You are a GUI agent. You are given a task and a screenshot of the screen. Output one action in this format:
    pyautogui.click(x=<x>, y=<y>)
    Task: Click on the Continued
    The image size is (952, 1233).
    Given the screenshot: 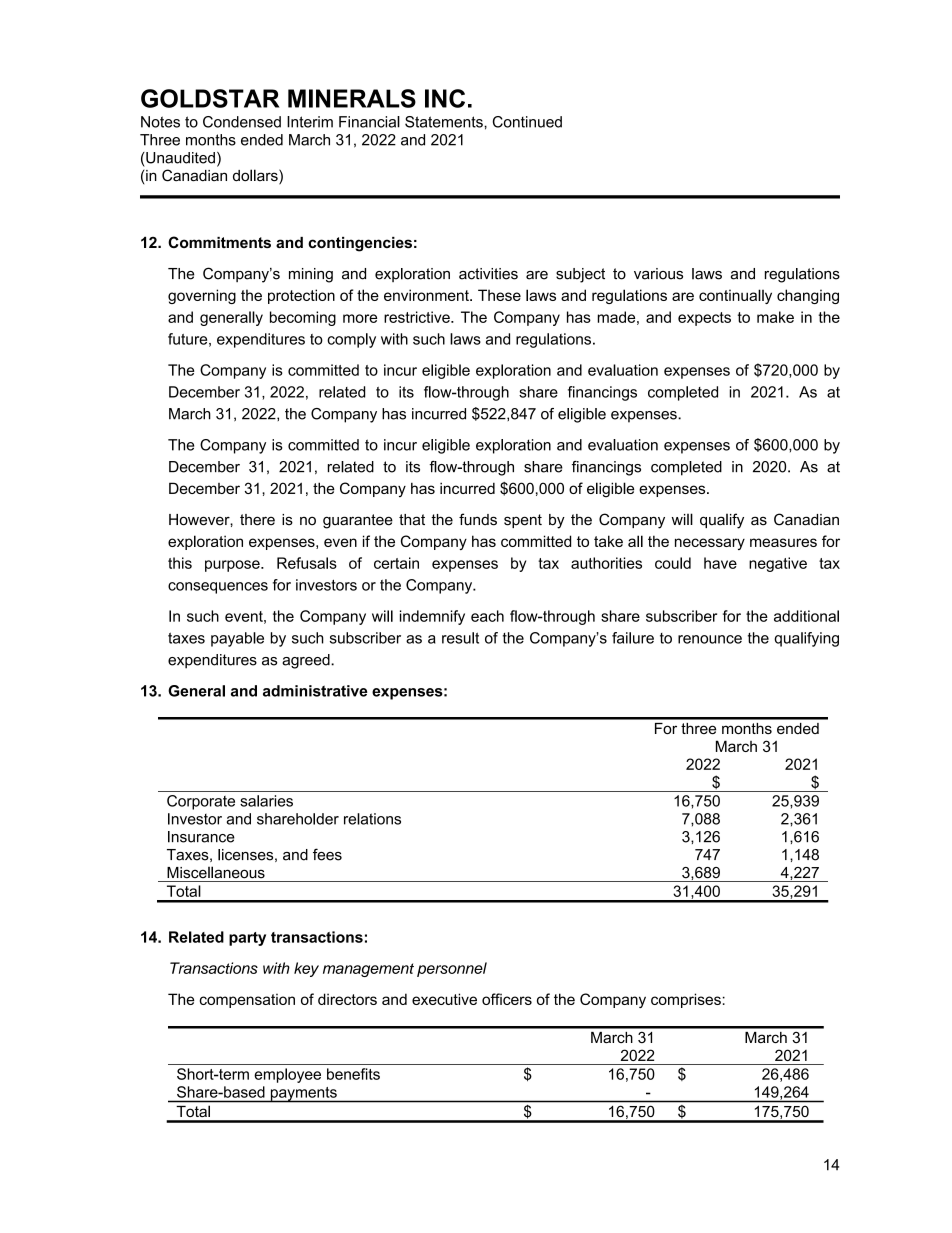 What is the action you would take?
    pyautogui.click(x=527, y=122)
